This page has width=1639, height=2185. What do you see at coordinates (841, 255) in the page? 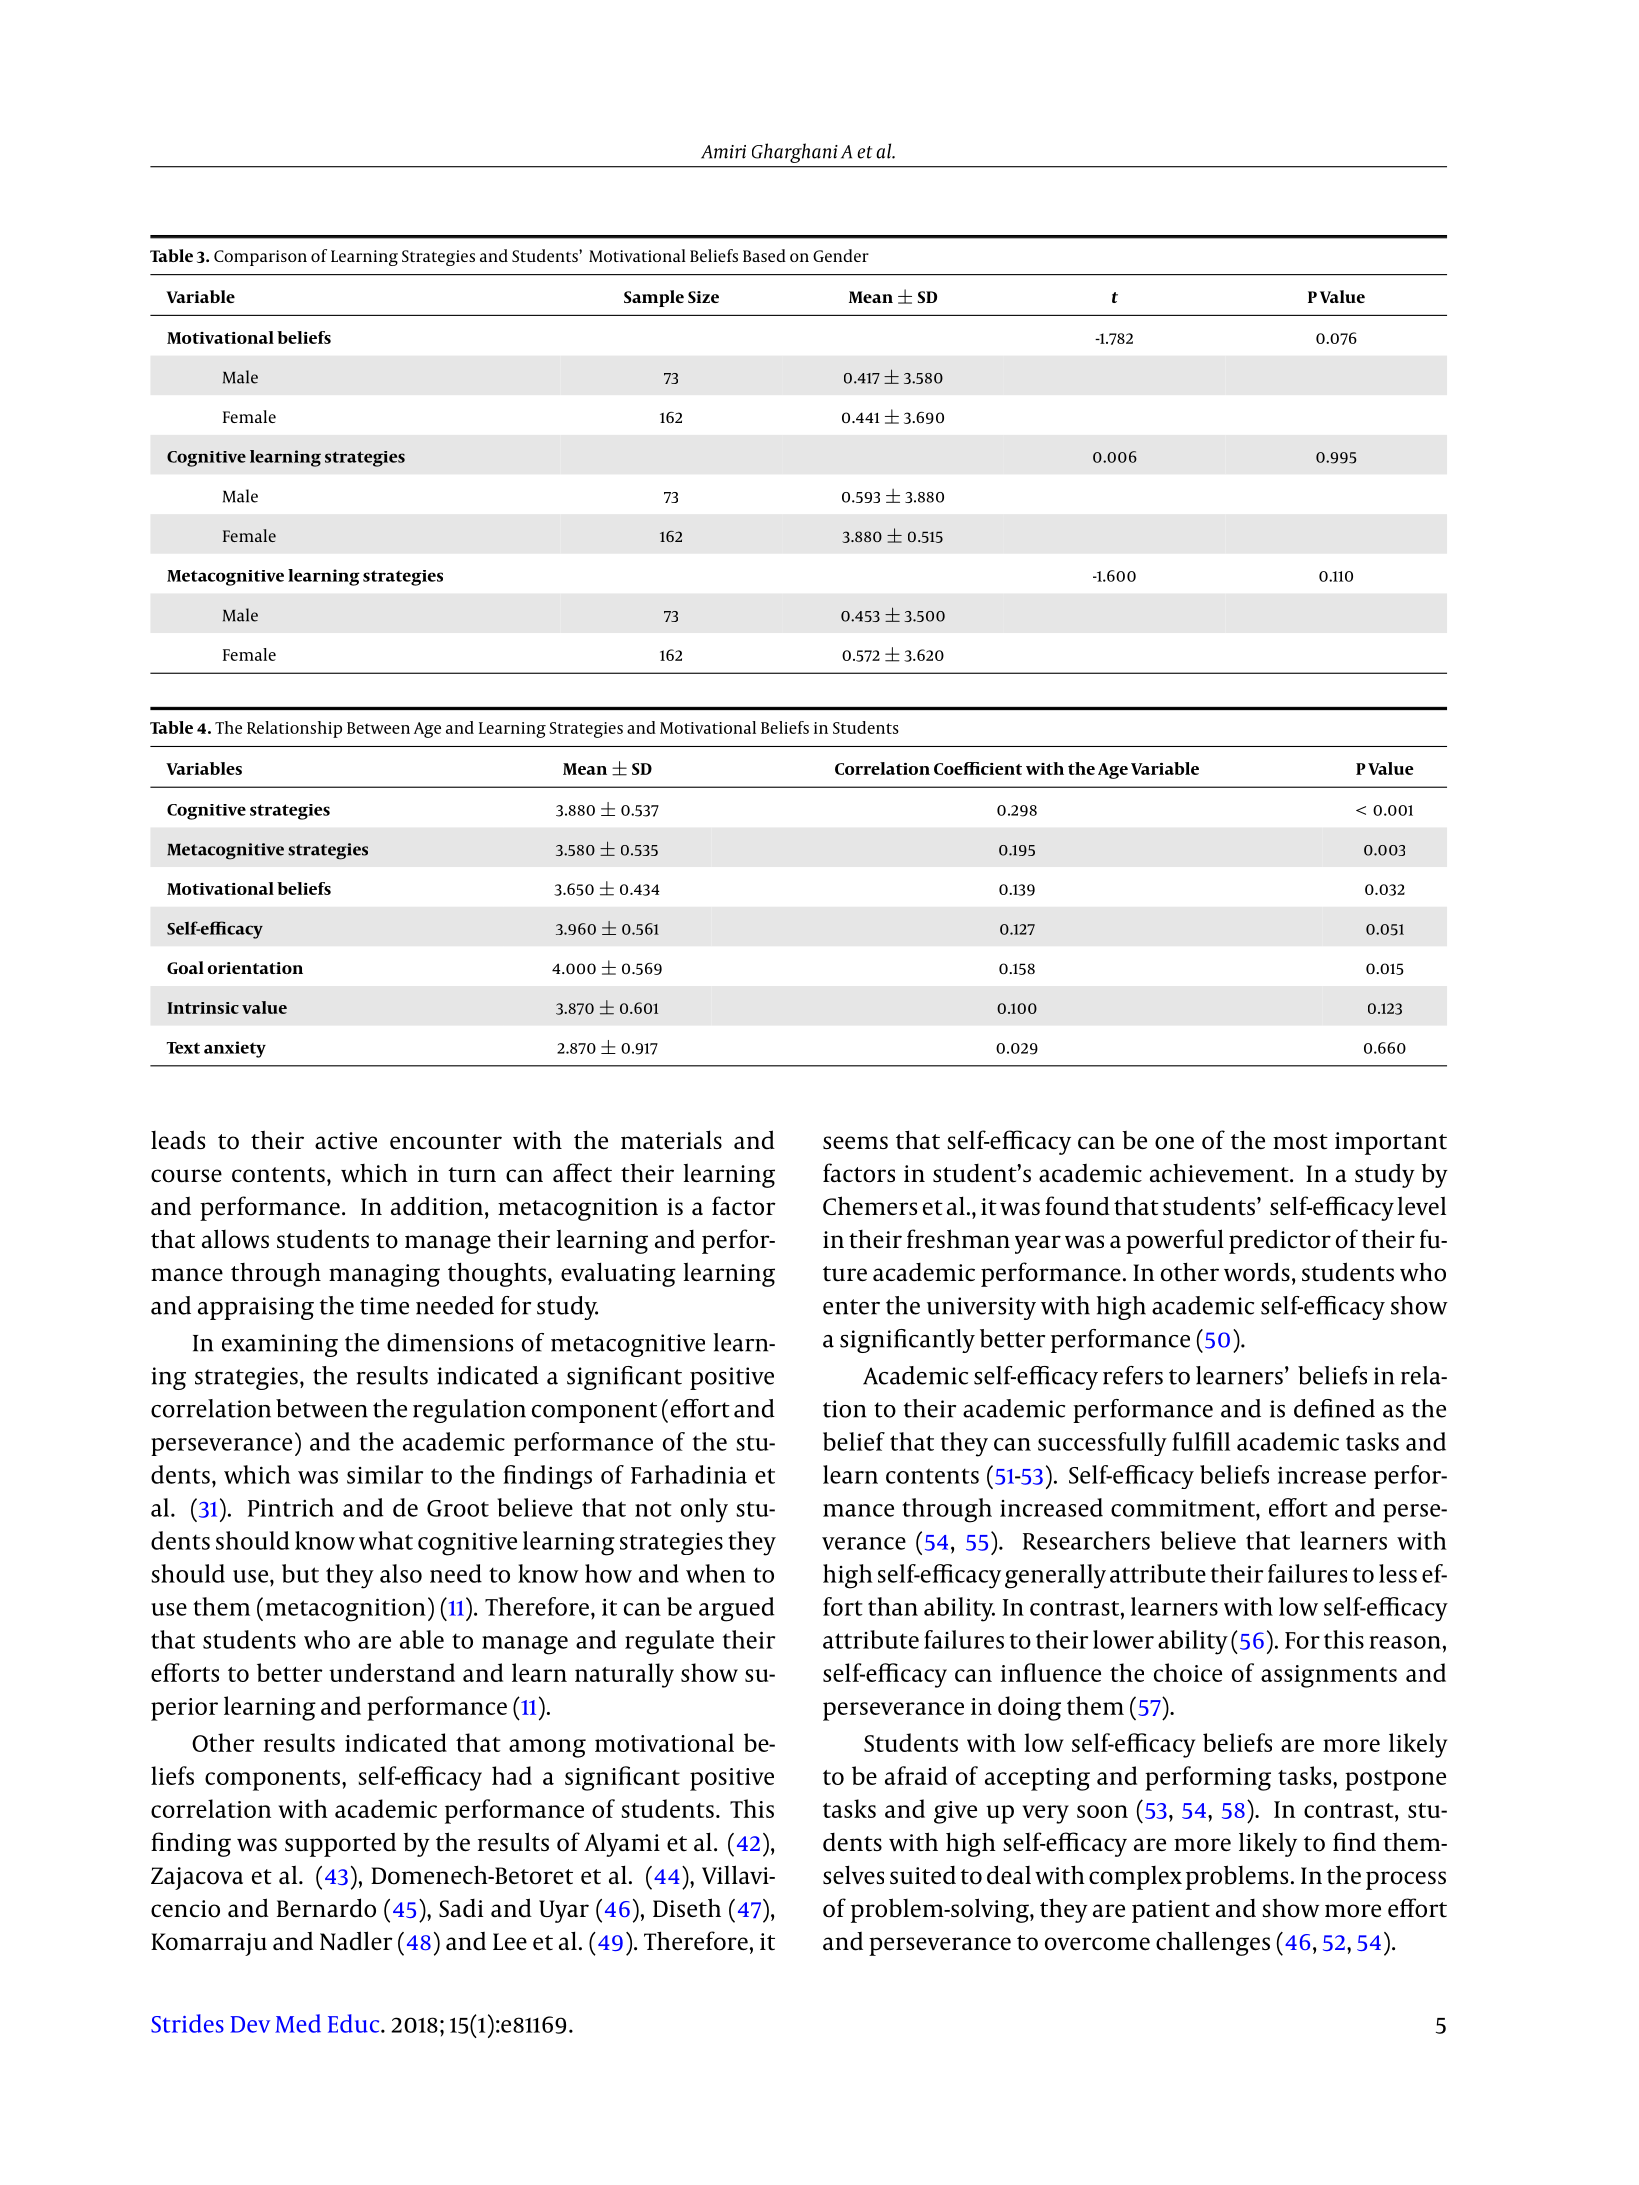
I see `Gender` at bounding box center [841, 255].
